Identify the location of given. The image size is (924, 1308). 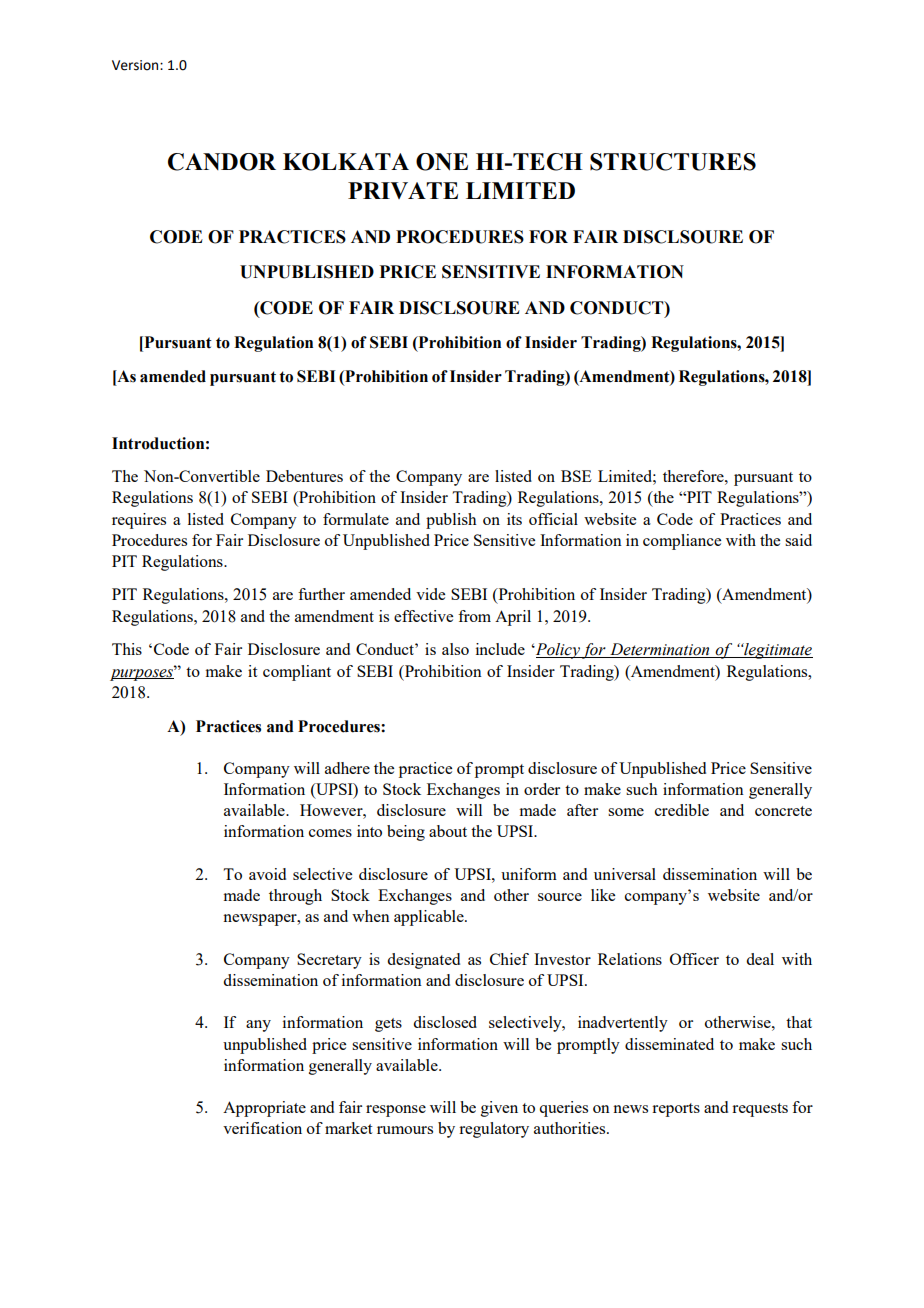
(499, 1109).
